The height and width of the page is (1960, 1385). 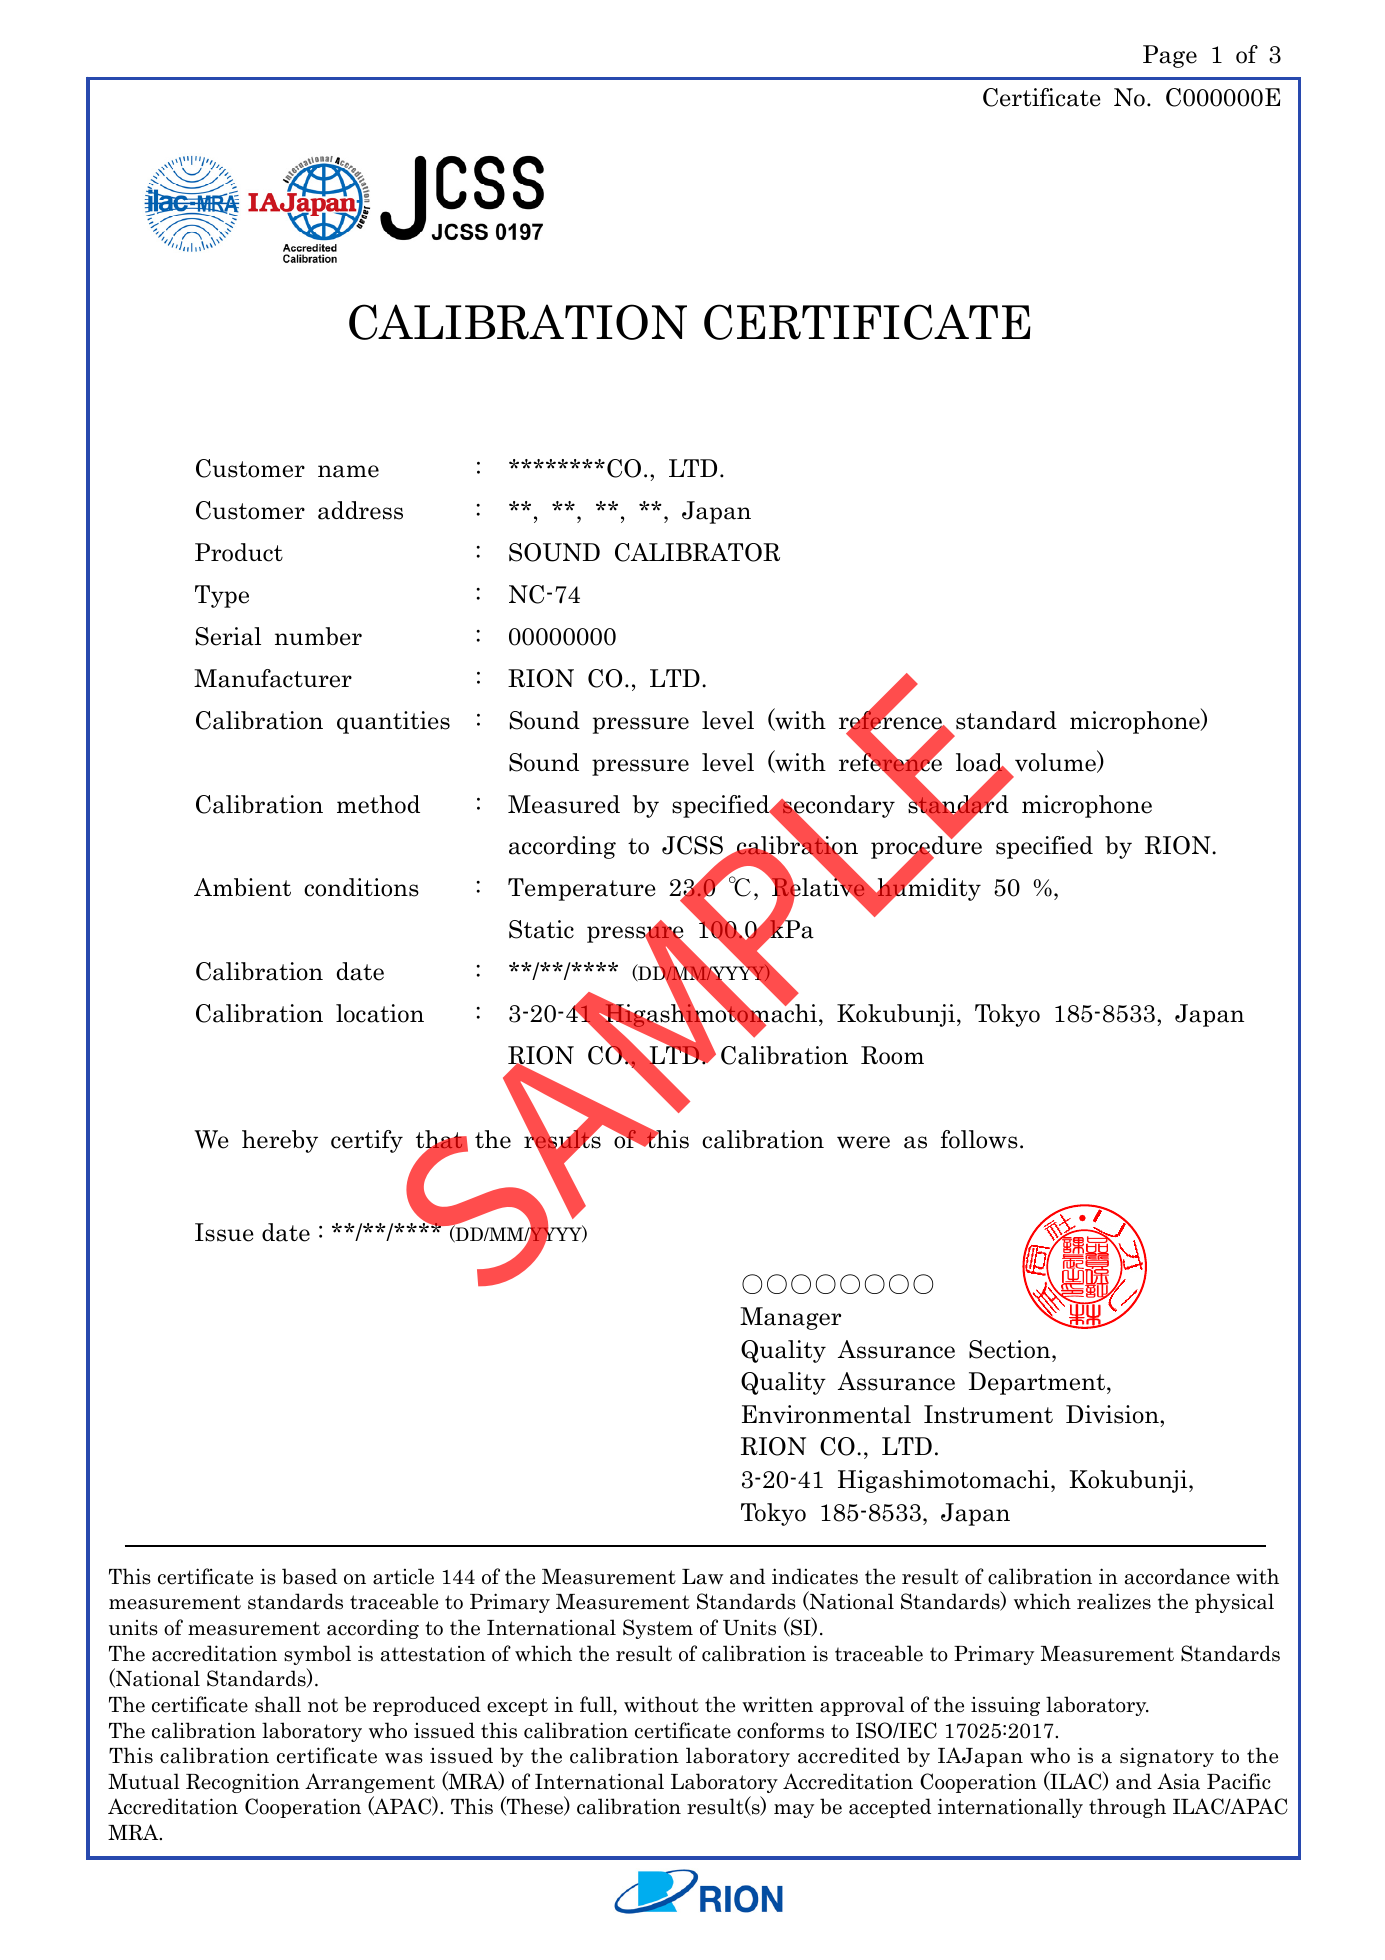 What do you see at coordinates (242, 887) in the page?
I see `Ambient` at bounding box center [242, 887].
